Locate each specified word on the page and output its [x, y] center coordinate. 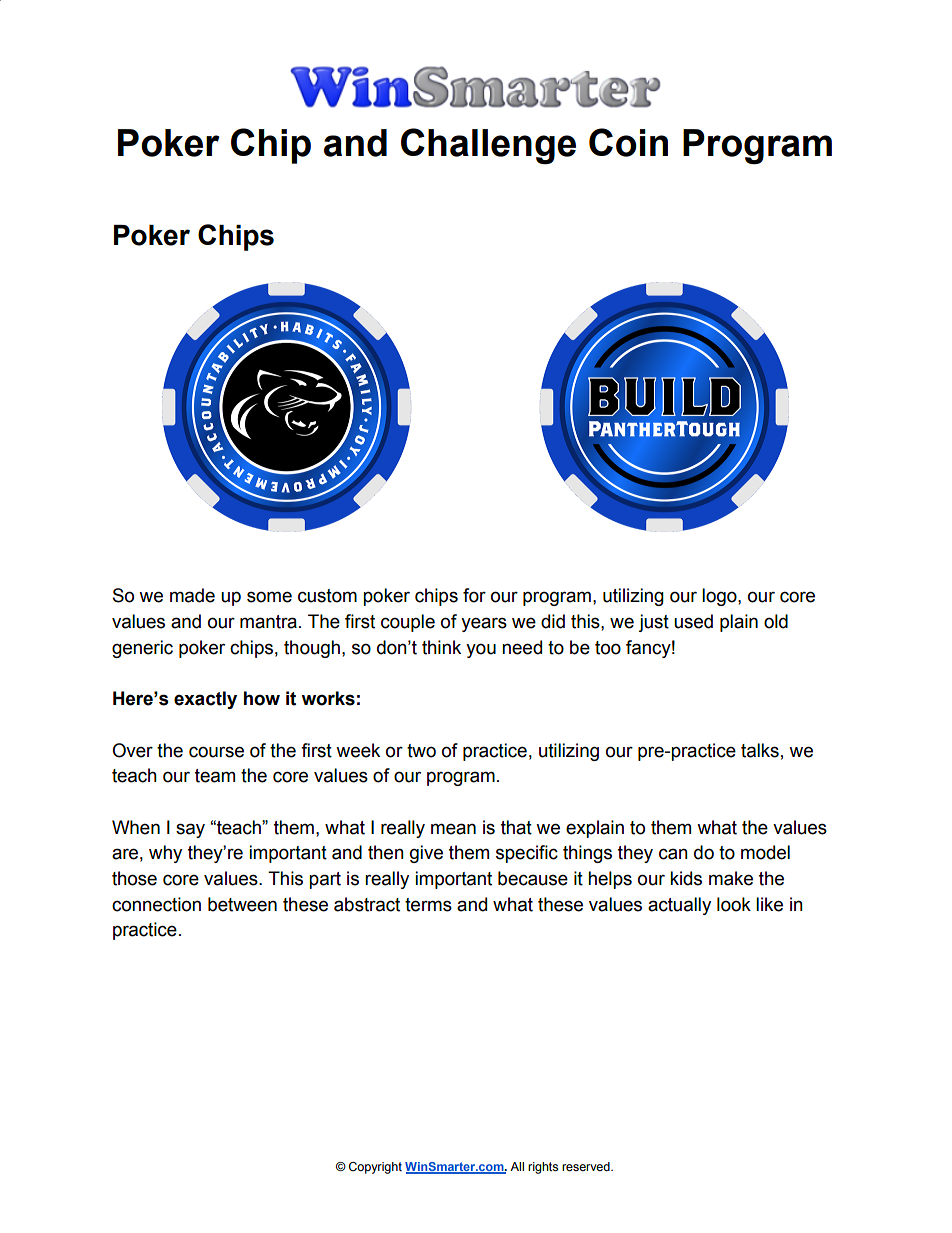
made [192, 595]
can [673, 854]
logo [720, 597]
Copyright [375, 1168]
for [474, 595]
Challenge [488, 146]
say [190, 830]
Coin [628, 142]
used [693, 621]
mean [453, 829]
